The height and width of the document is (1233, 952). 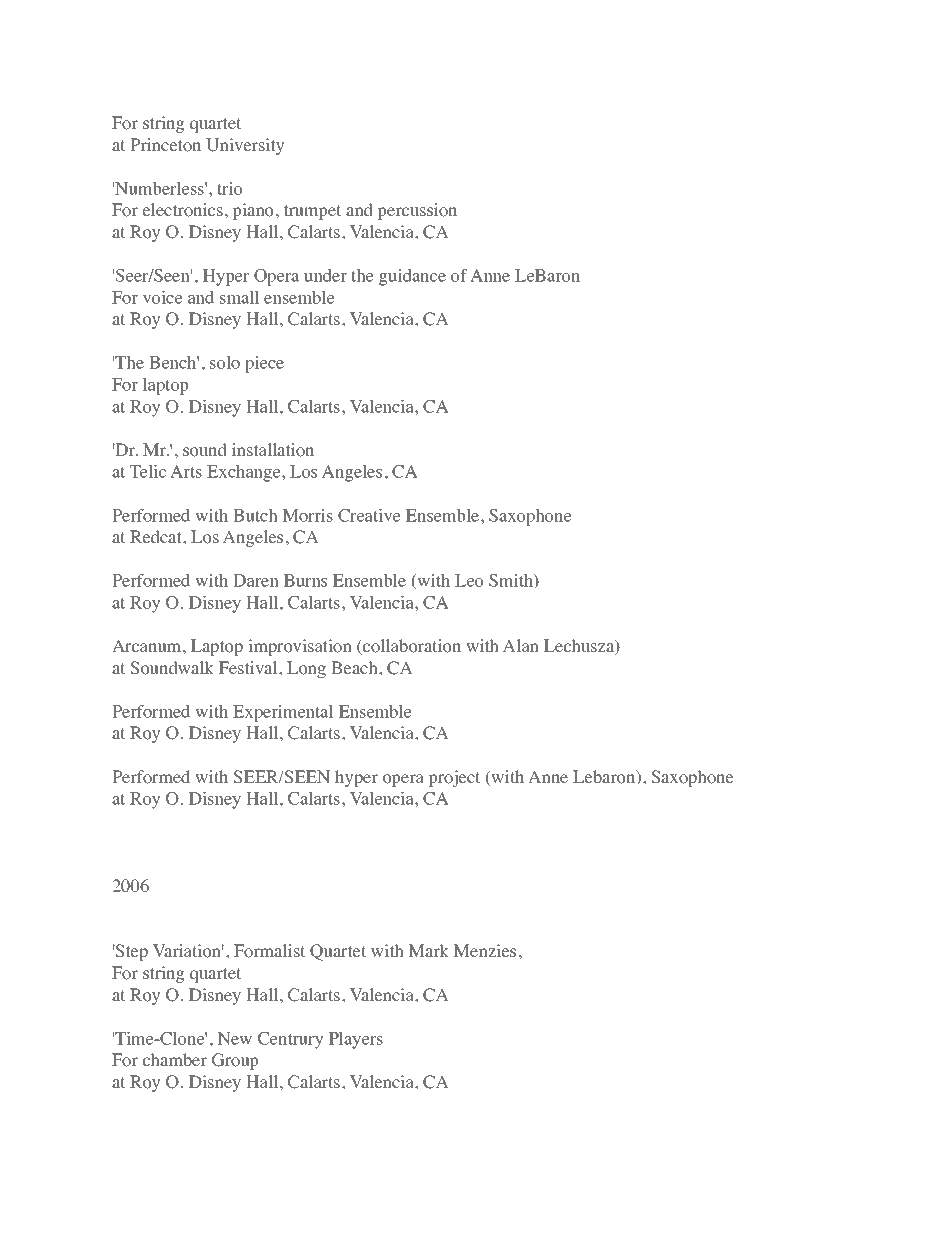 I want to click on Players, so click(x=356, y=1040).
